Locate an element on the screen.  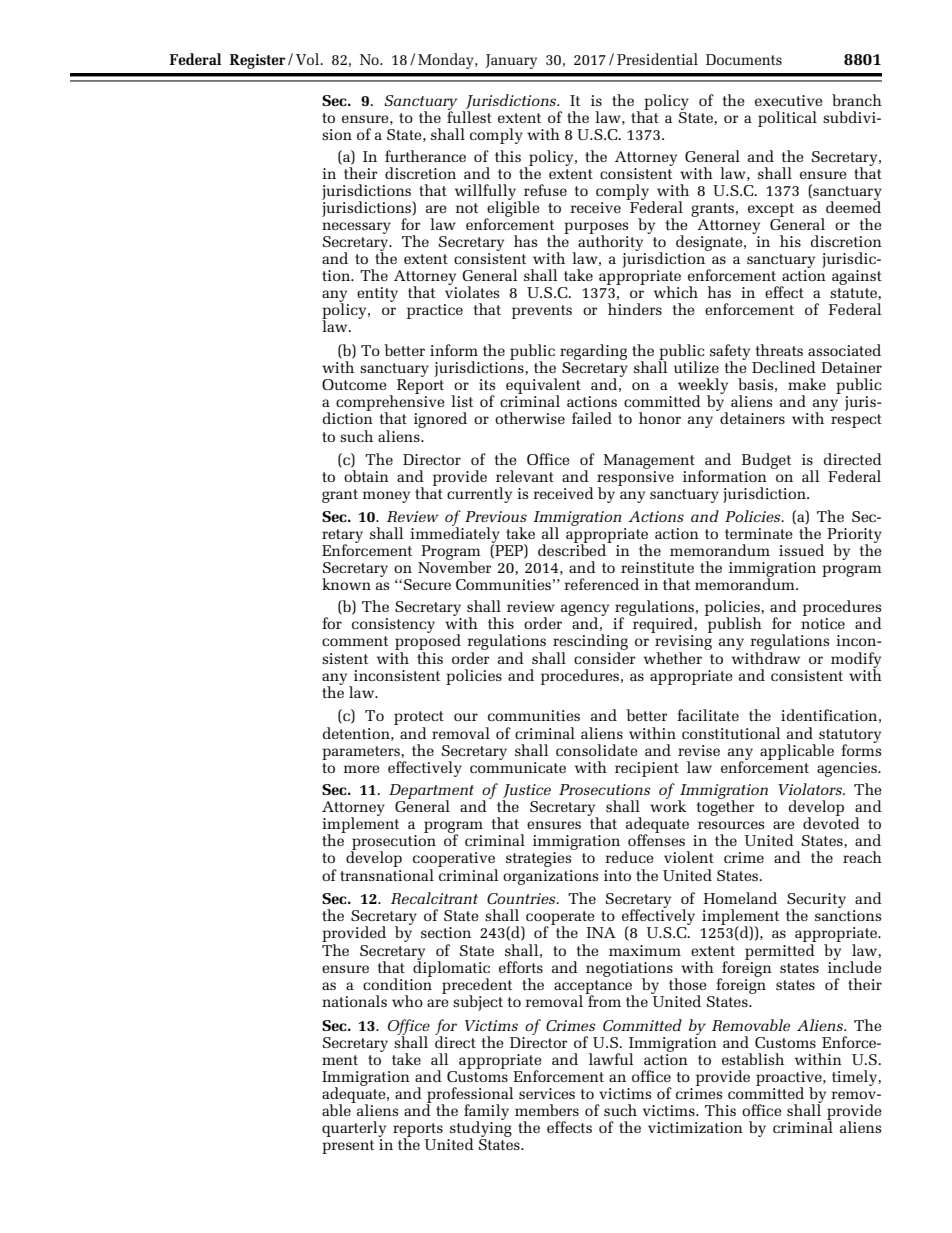
more is located at coordinates (362, 769).
